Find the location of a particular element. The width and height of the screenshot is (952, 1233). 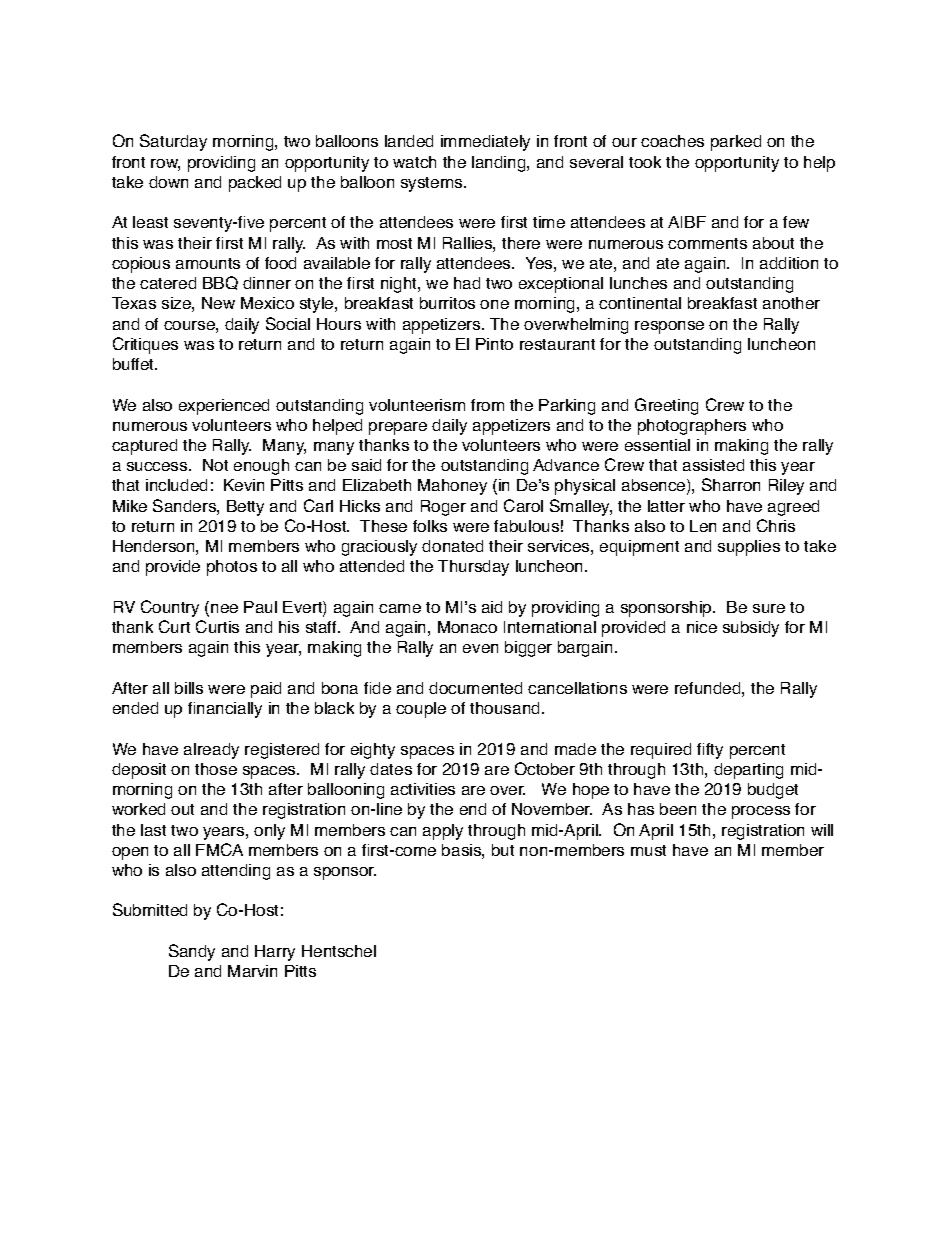

from is located at coordinates (487, 405).
